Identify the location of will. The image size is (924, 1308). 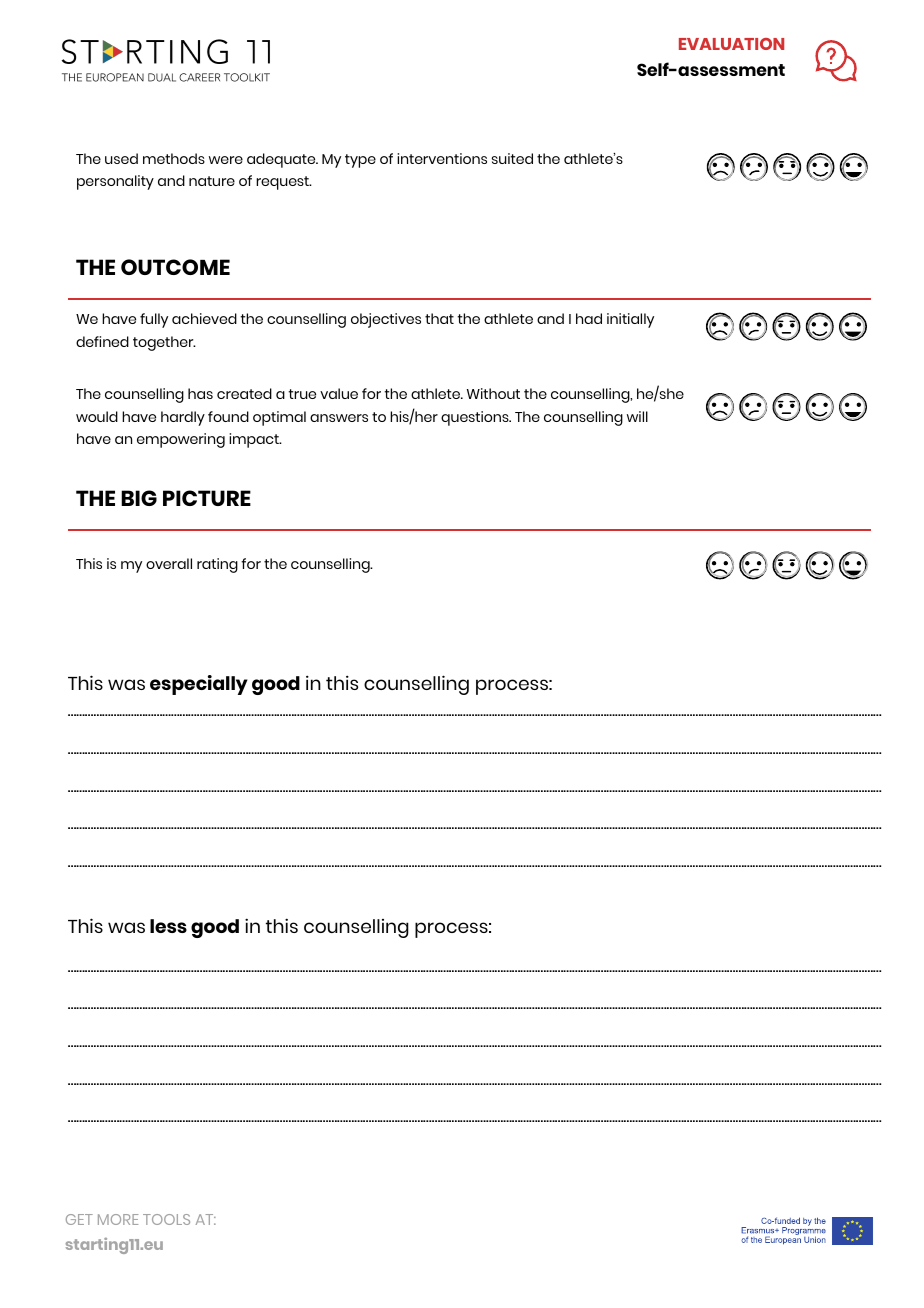
(637, 416).
